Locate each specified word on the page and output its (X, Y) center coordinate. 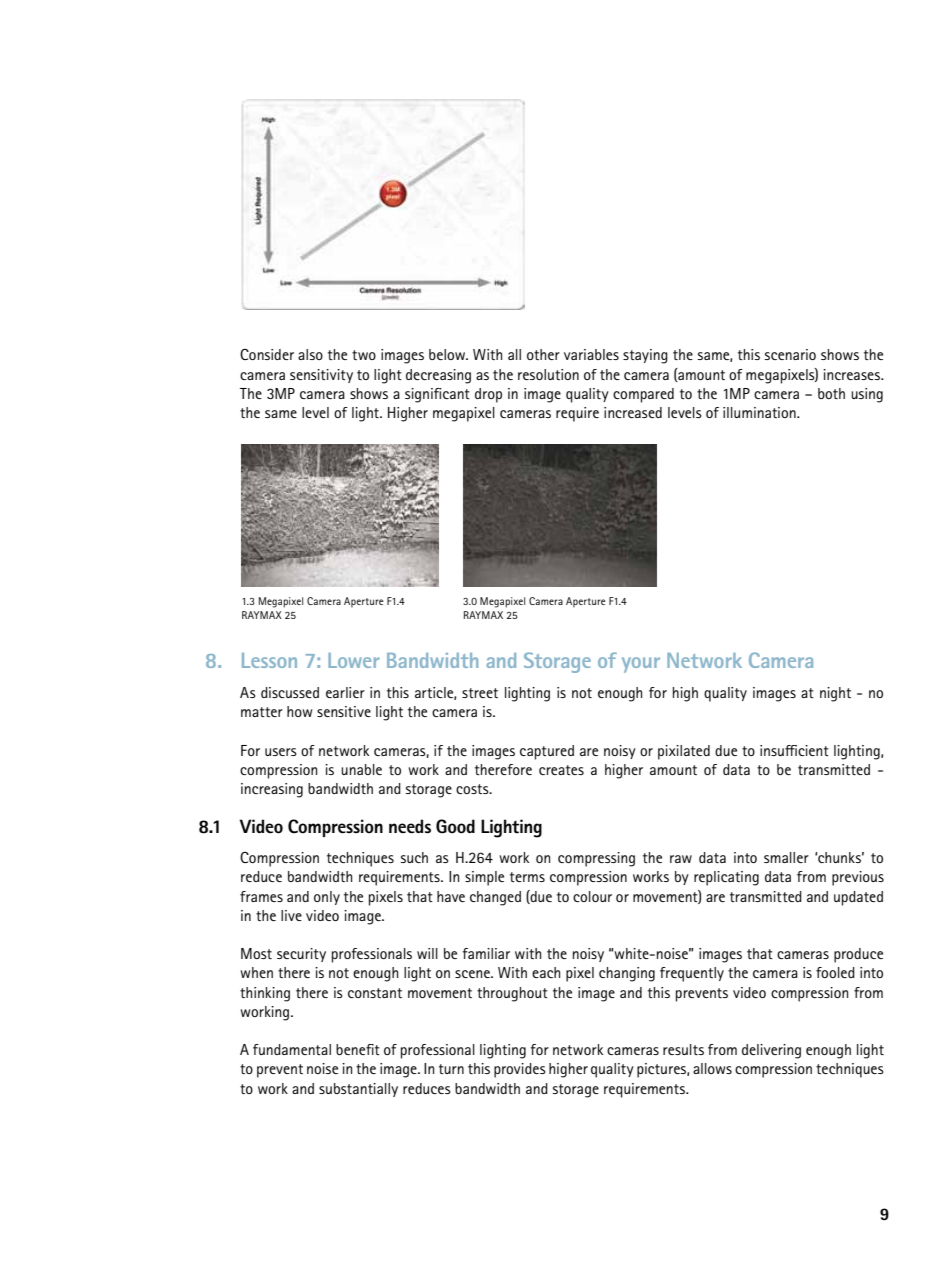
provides (520, 1070)
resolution (548, 374)
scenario (790, 354)
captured (547, 752)
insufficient (794, 750)
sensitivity (321, 376)
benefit (358, 1049)
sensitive (344, 711)
